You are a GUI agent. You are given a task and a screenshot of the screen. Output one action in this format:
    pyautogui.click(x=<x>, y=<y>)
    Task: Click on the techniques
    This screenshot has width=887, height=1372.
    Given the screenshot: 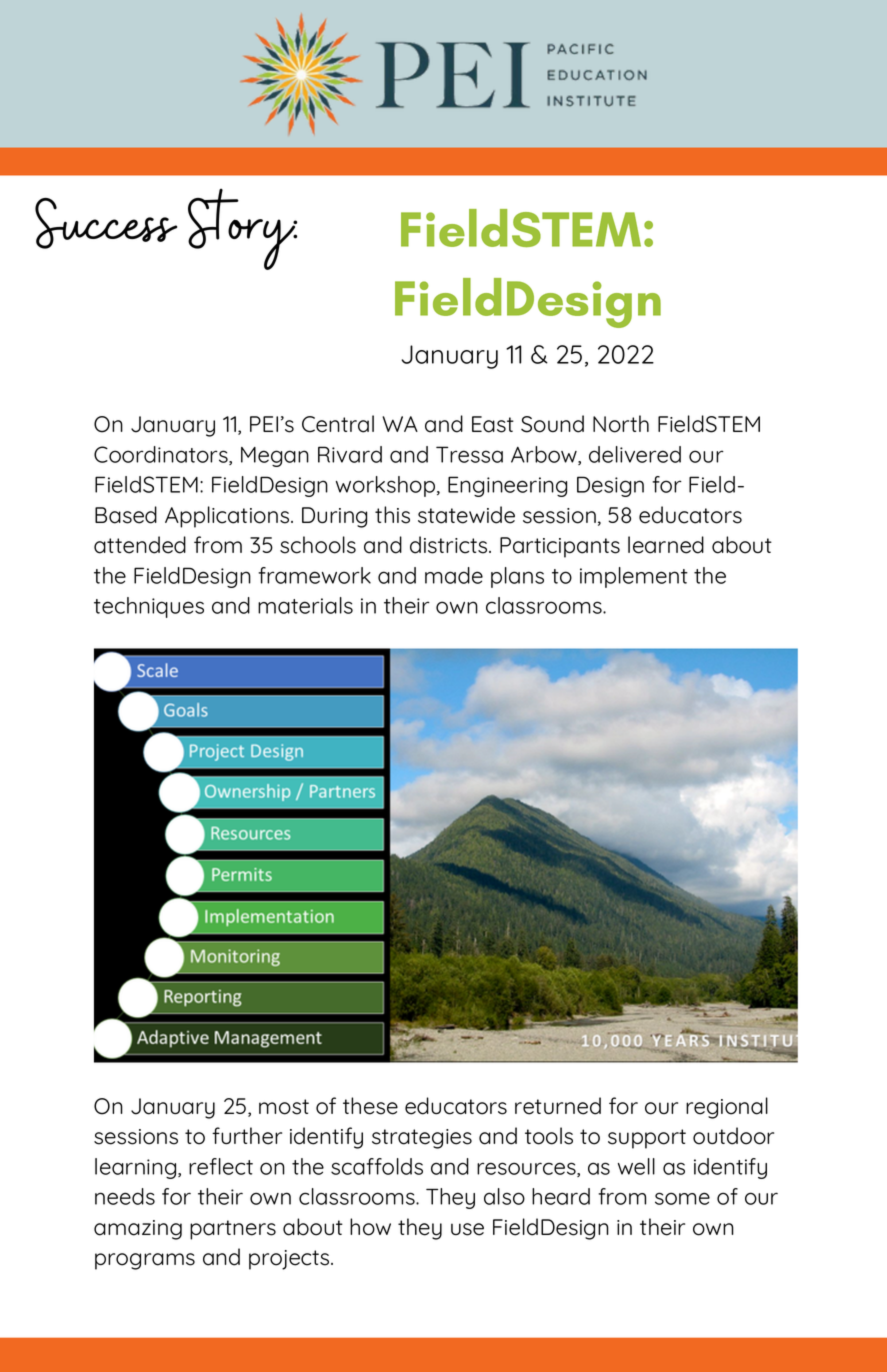 What is the action you would take?
    pyautogui.click(x=149, y=607)
